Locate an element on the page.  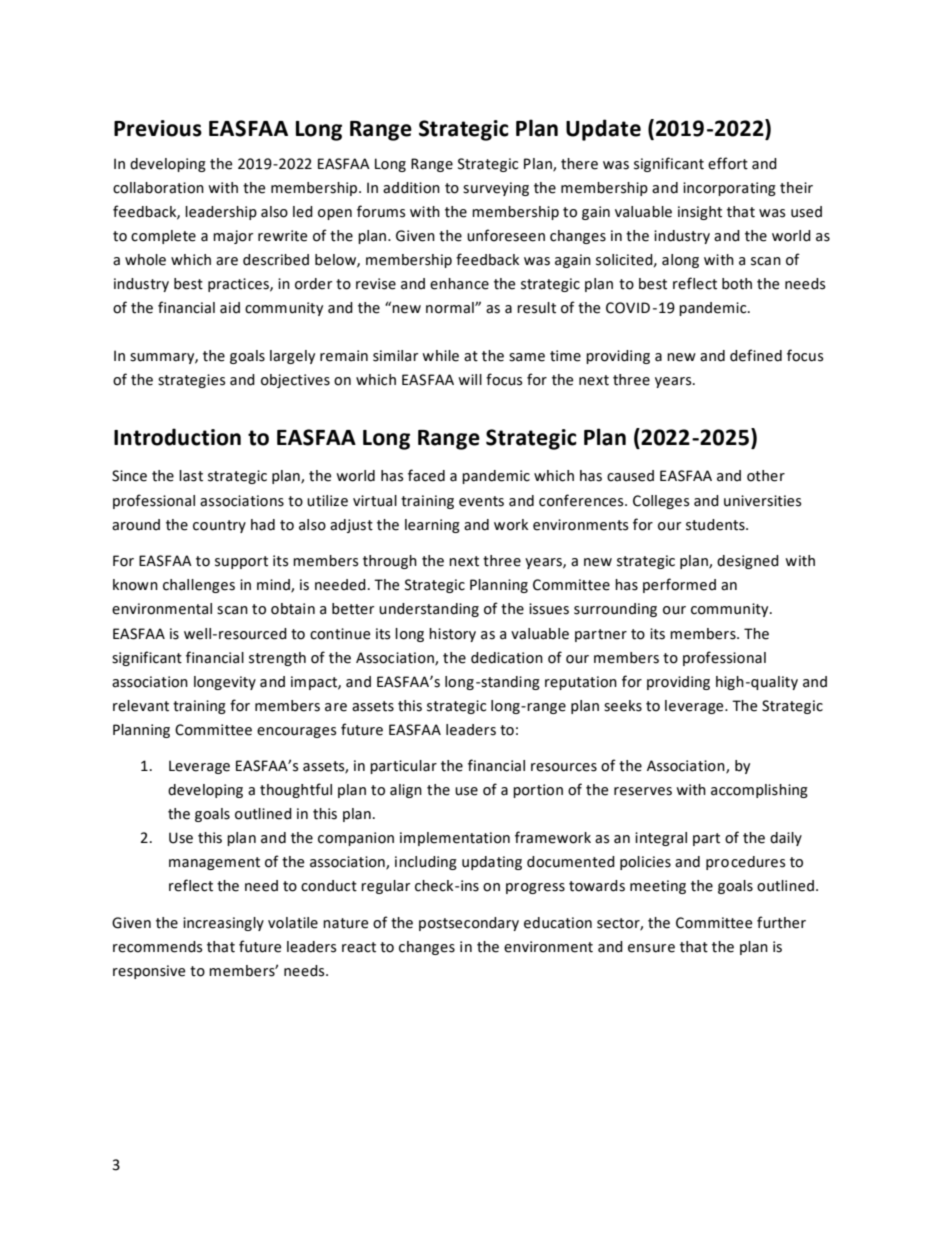
dedication is located at coordinates (507, 658).
